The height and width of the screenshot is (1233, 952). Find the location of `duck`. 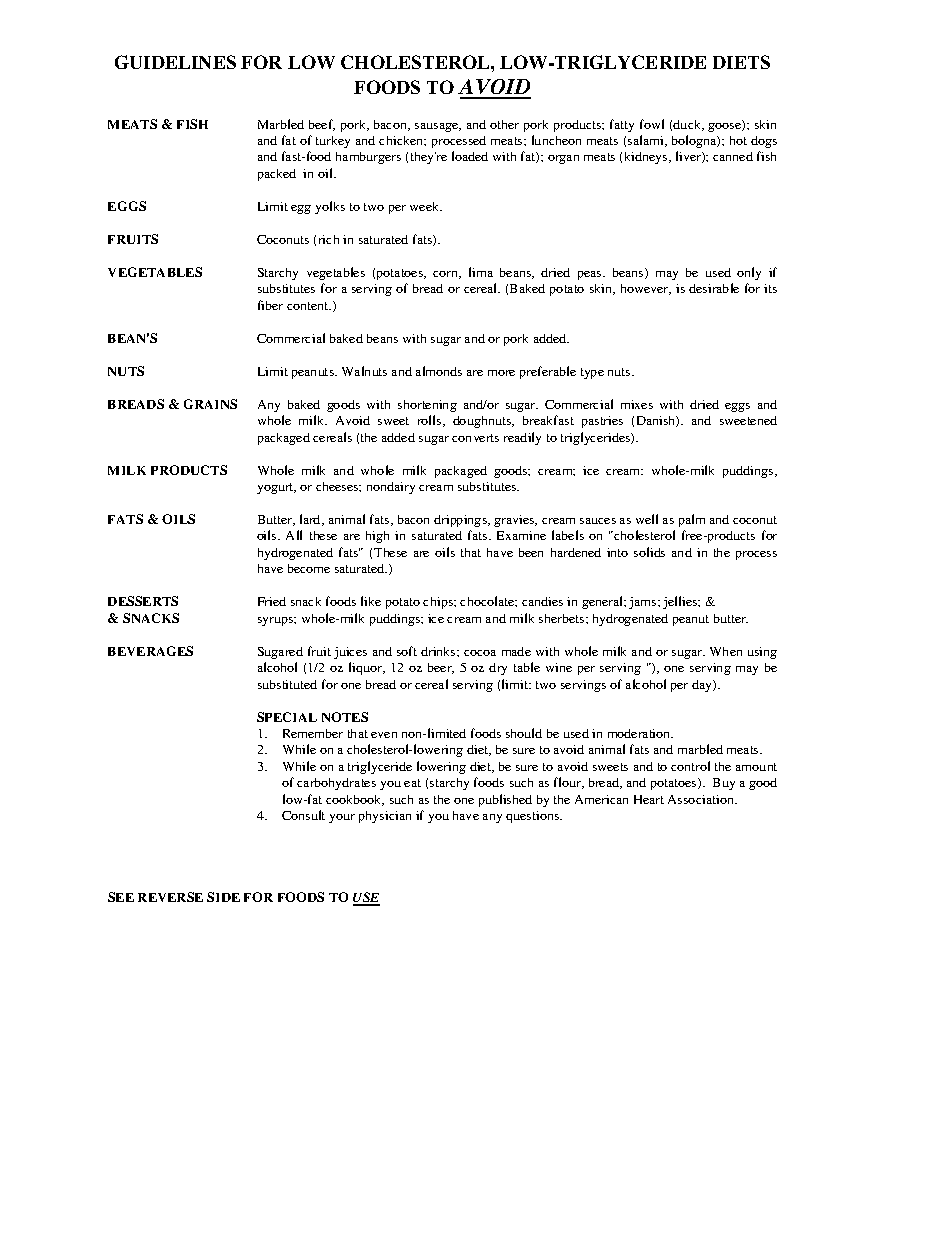

duck is located at coordinates (688, 125).
